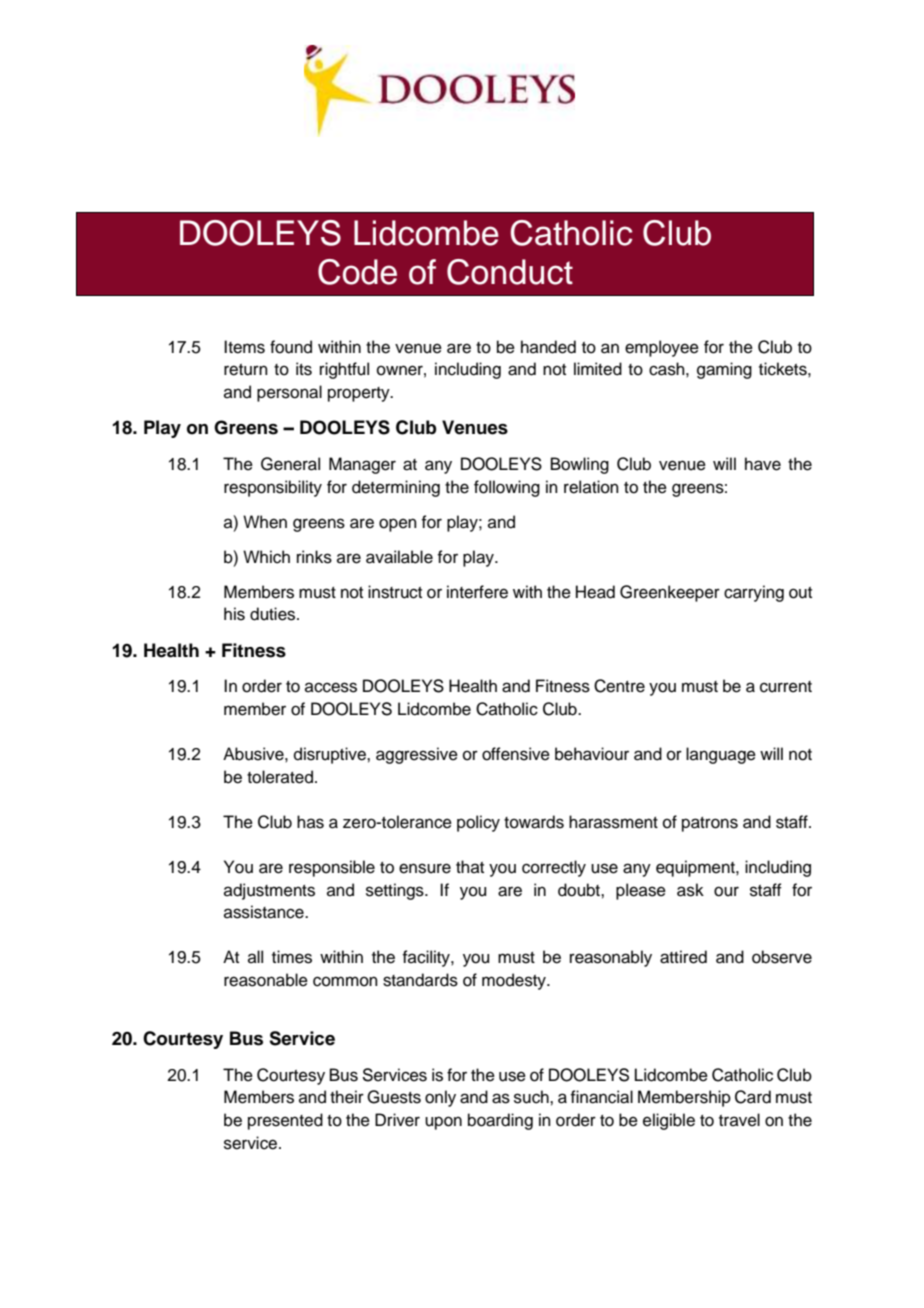 This page has height=1308, width=924. I want to click on responsibility, so click(273, 488).
